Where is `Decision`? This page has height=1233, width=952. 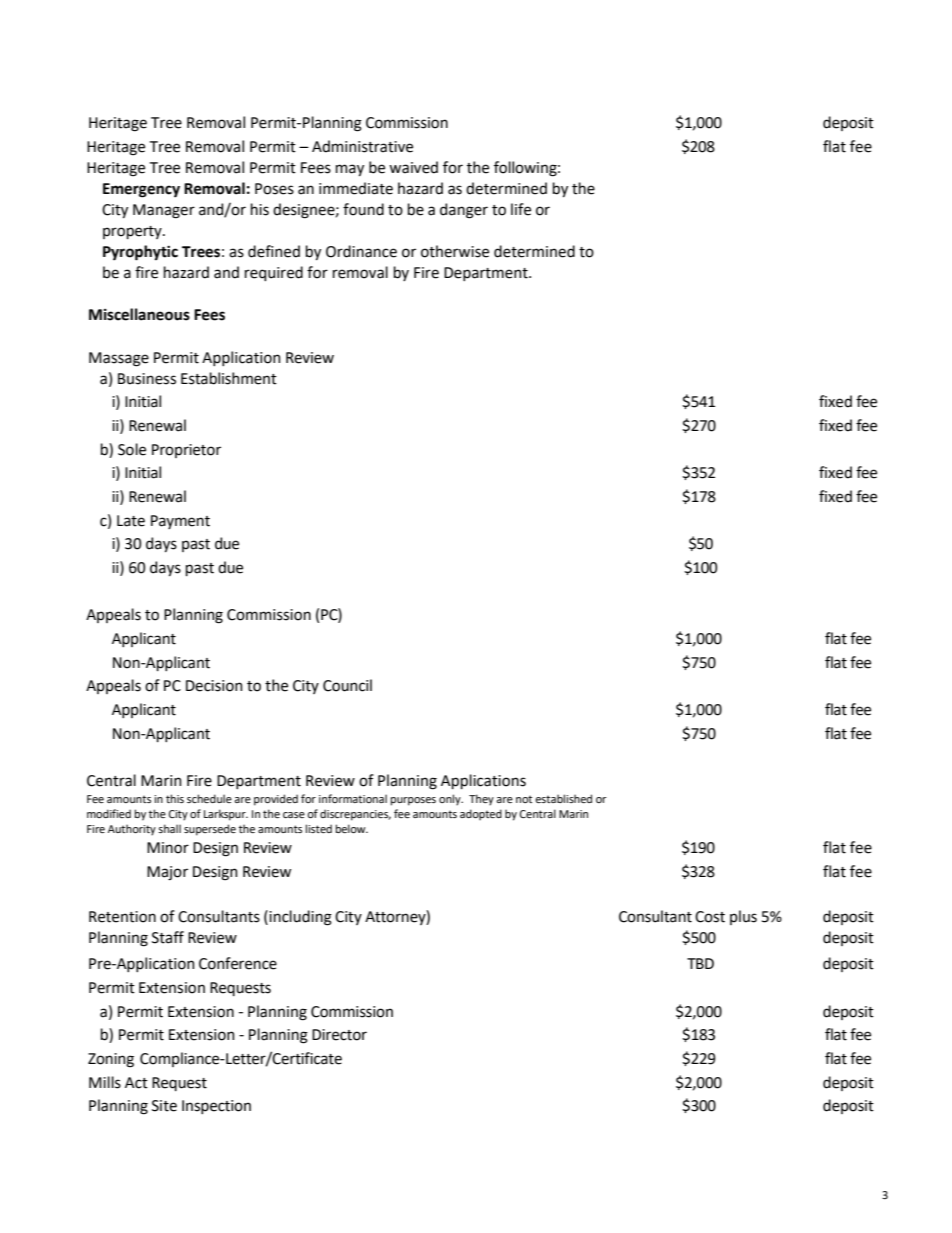 Decision is located at coordinates (214, 686).
